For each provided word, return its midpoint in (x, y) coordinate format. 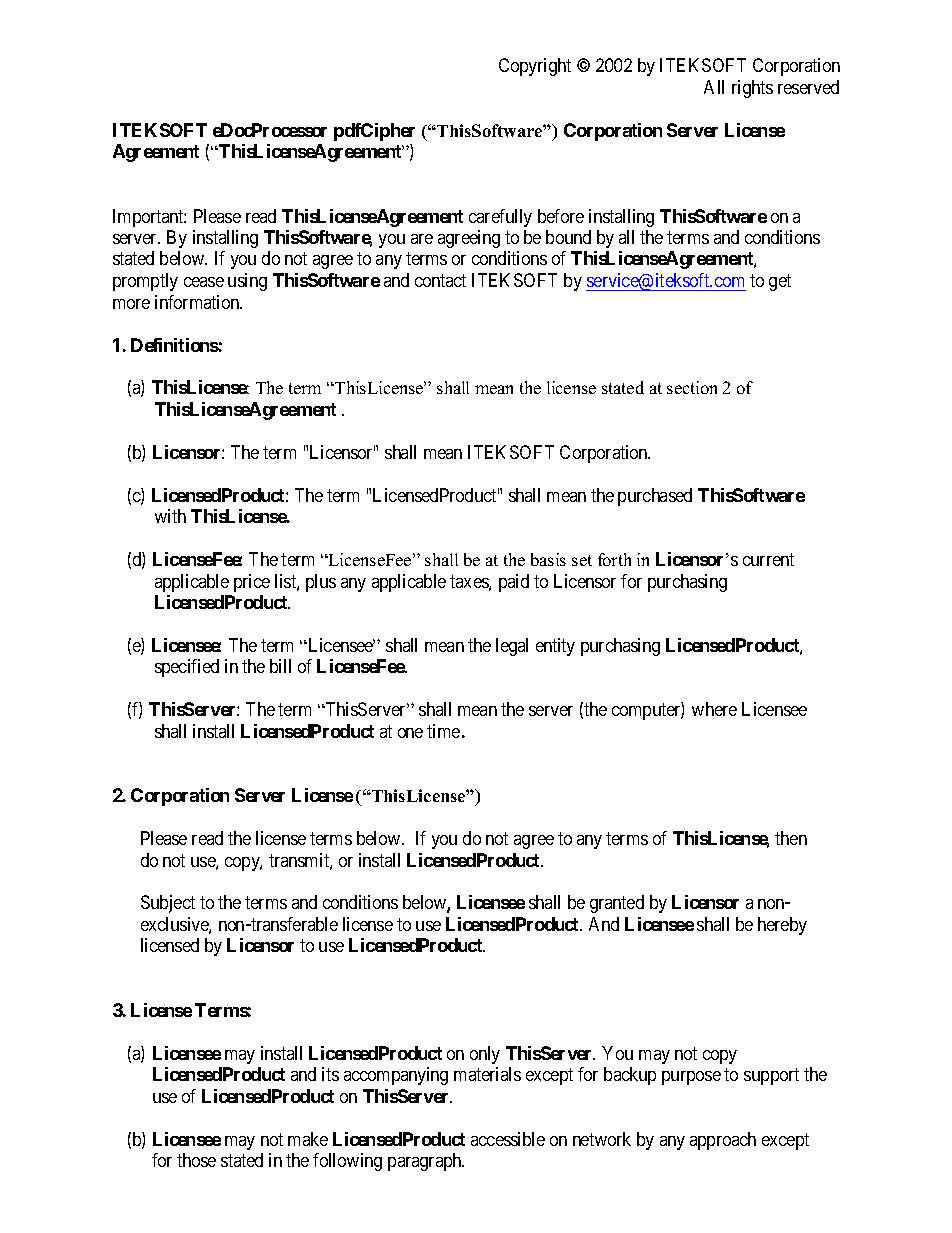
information (198, 302)
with (170, 516)
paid (514, 583)
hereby (782, 926)
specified (187, 668)
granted (617, 904)
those (196, 1160)
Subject (168, 904)
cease (204, 282)
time (443, 731)
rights (752, 89)
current (768, 559)
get (780, 282)
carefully (500, 218)
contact (440, 280)
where (714, 709)
